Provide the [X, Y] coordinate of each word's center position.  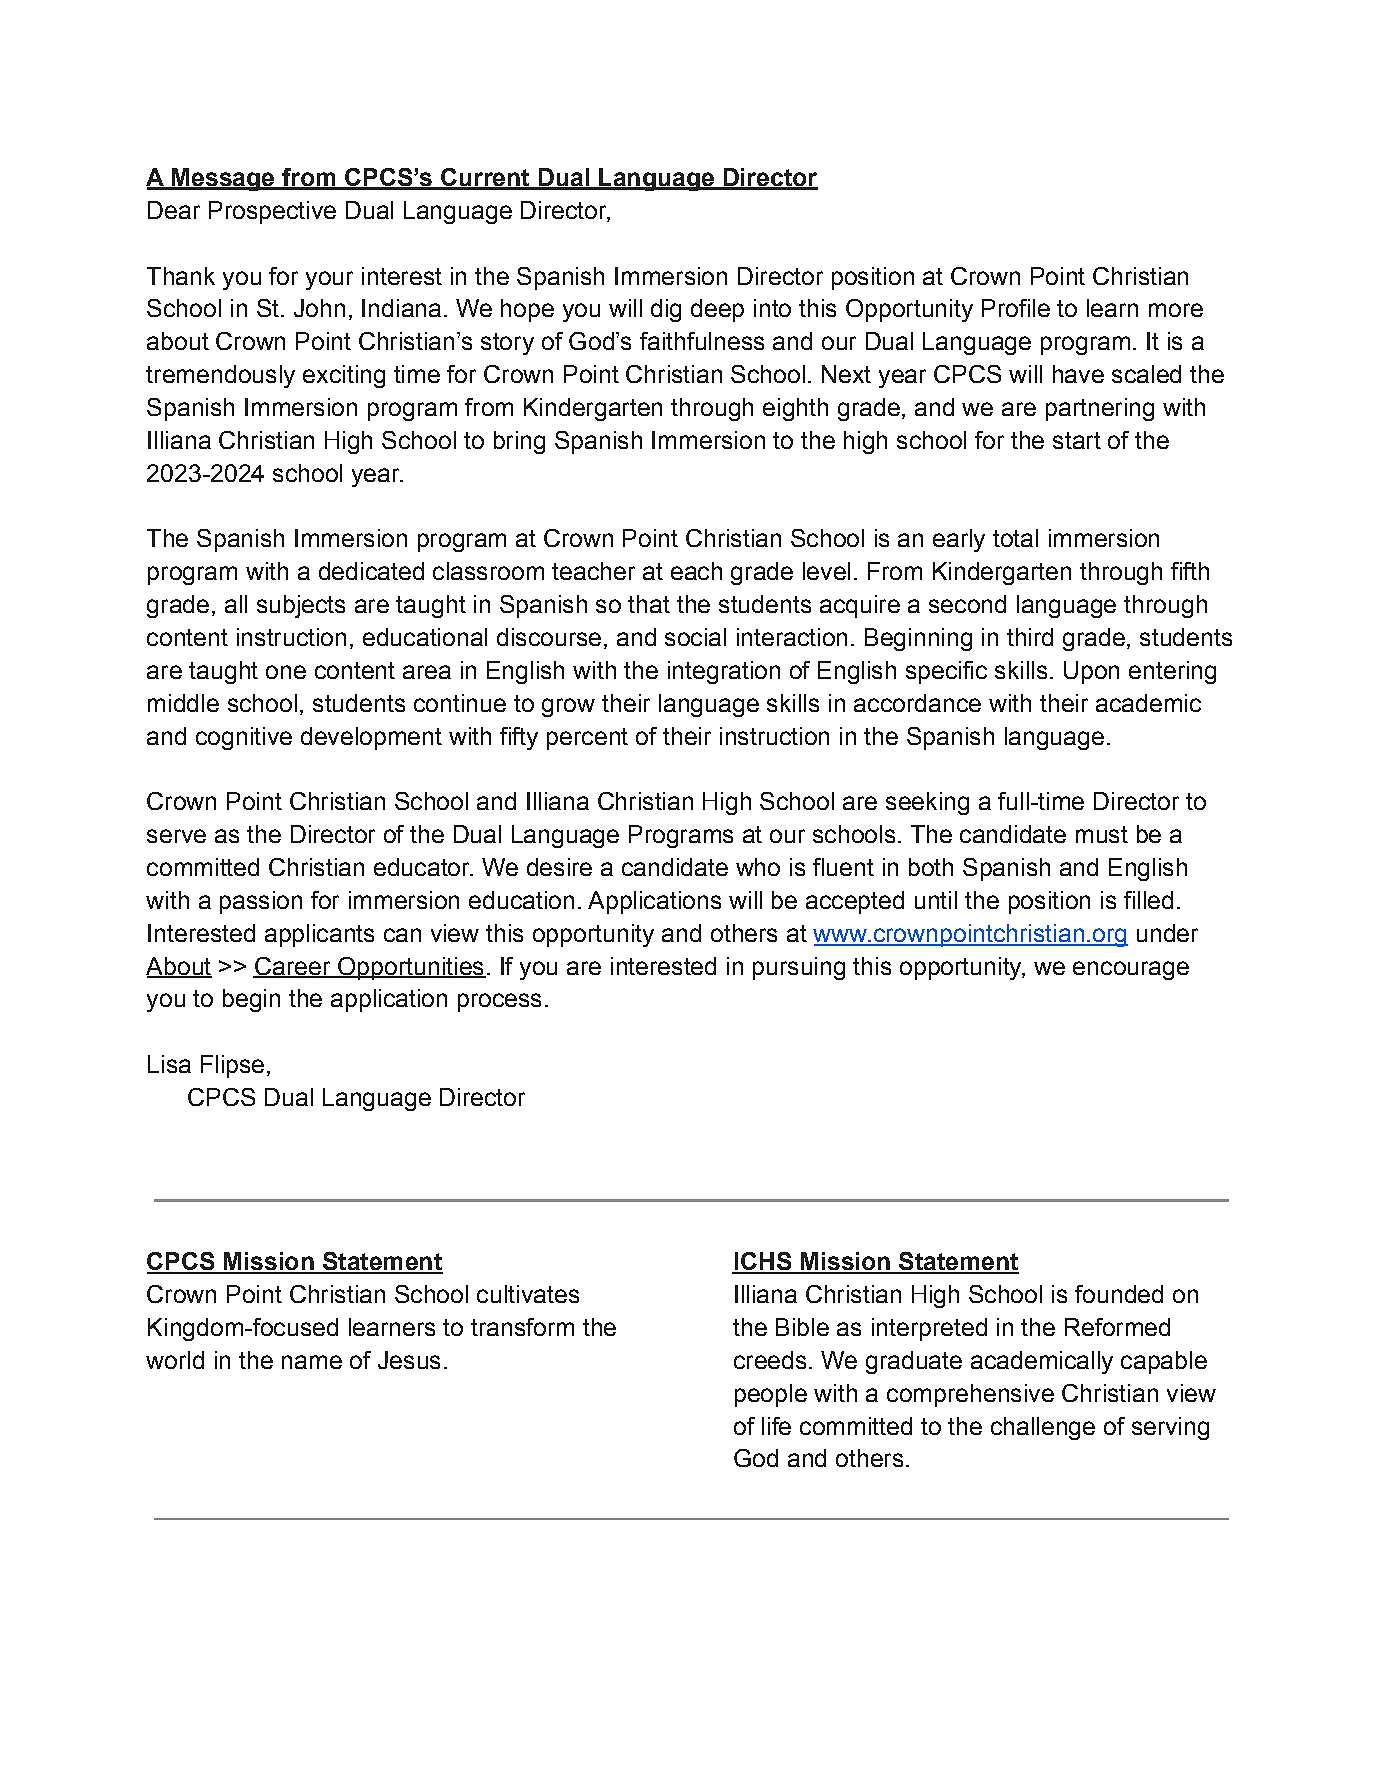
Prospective [272, 212]
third [1030, 637]
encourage [1131, 970]
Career [293, 967]
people [771, 1395]
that [649, 604]
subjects [301, 606]
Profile [1016, 308]
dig [666, 310]
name [312, 1362]
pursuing [799, 968]
